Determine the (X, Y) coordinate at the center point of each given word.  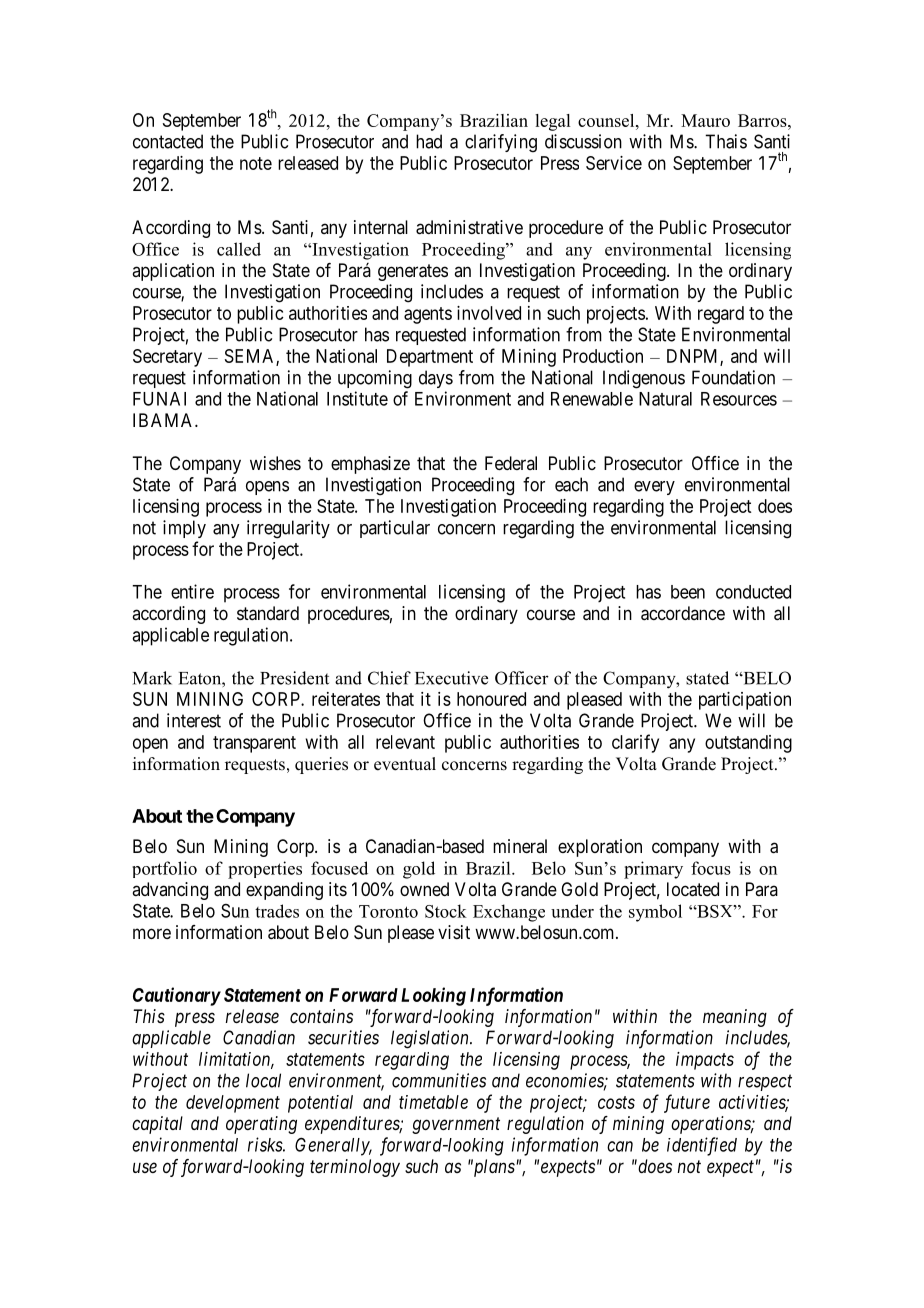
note (256, 163)
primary (653, 870)
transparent (254, 744)
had (429, 141)
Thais (726, 141)
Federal (511, 463)
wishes (275, 463)
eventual (405, 764)
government (456, 1125)
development (233, 1104)
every (654, 488)
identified (702, 1146)
